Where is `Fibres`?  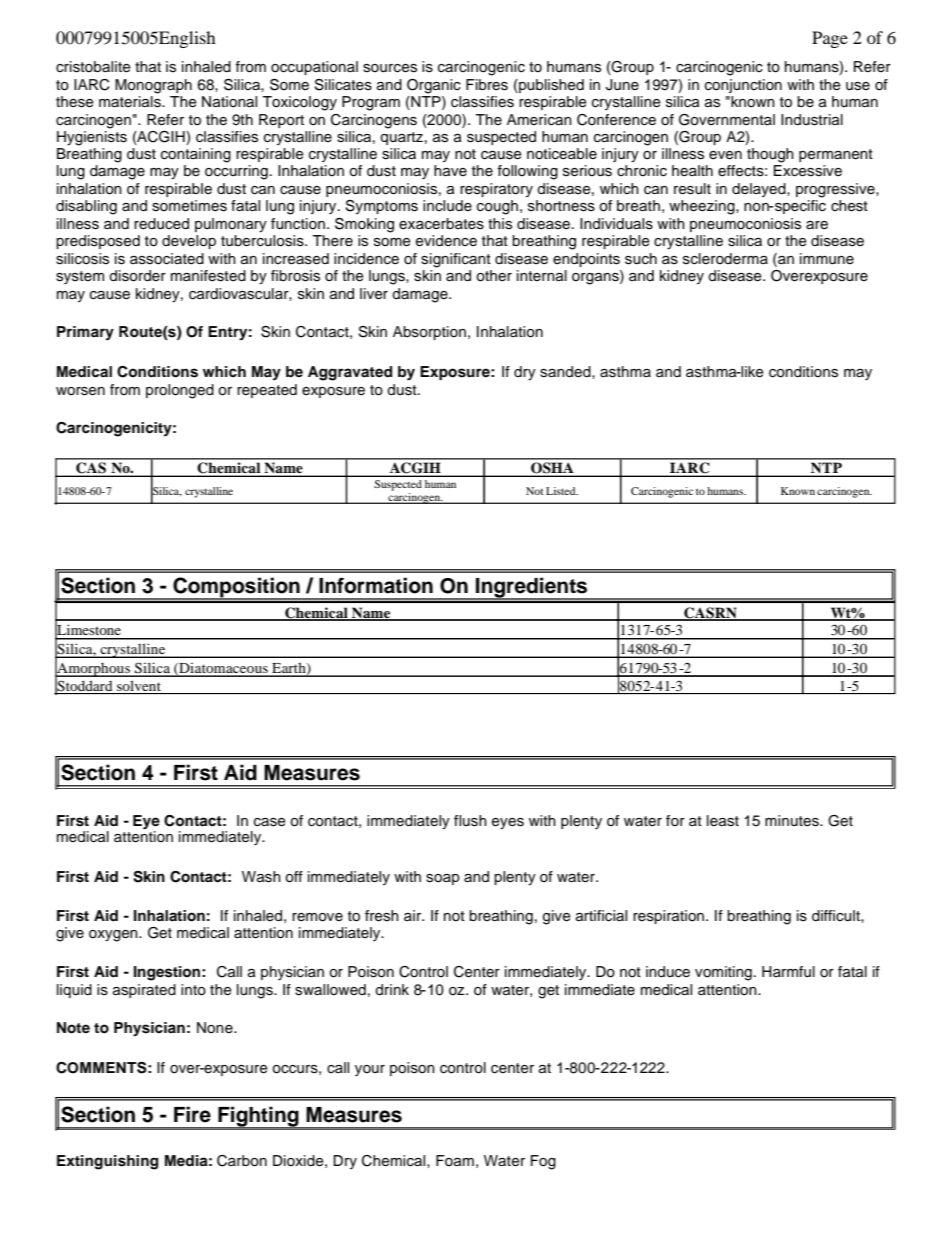 Fibres is located at coordinates (487, 85).
